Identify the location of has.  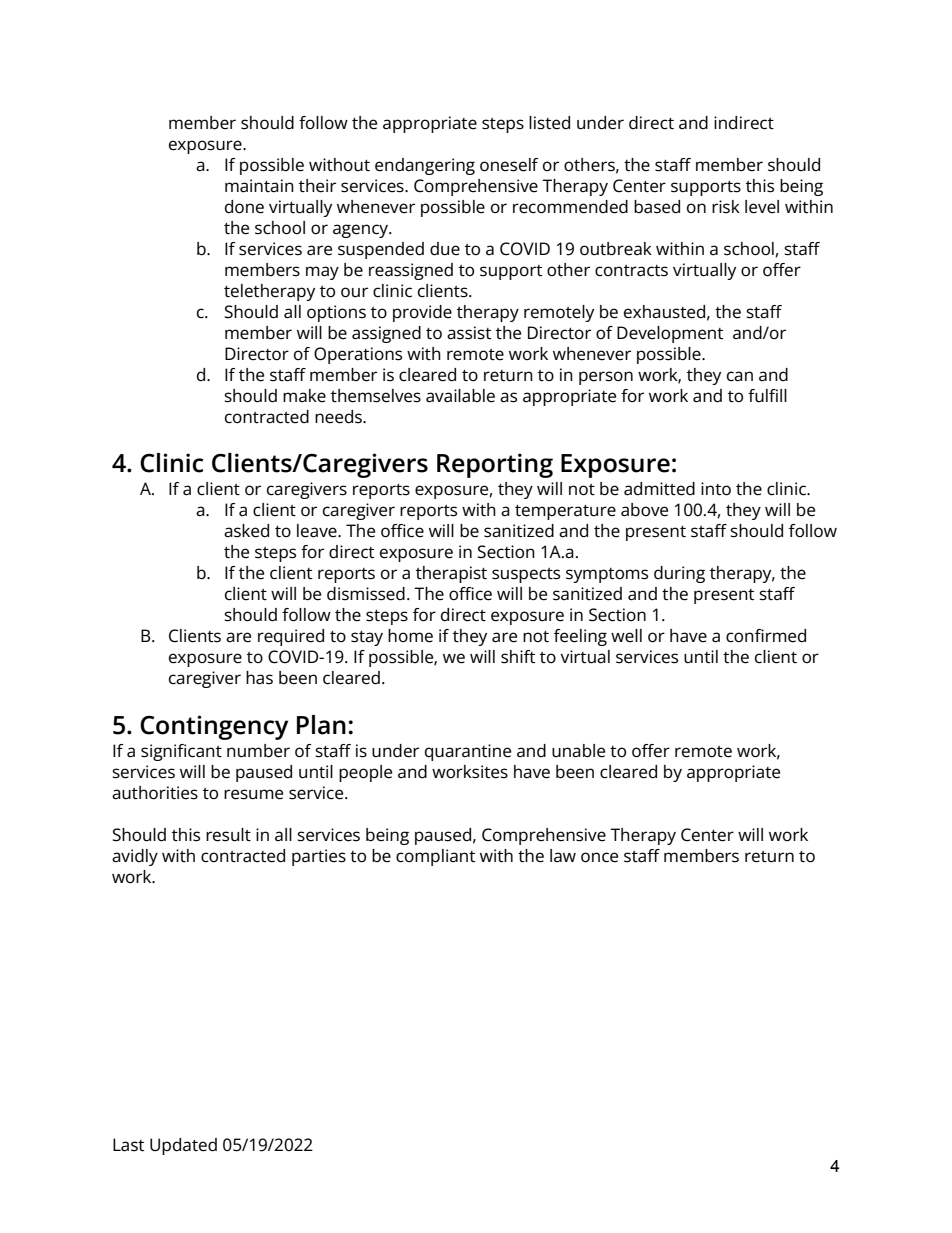
(259, 678).
